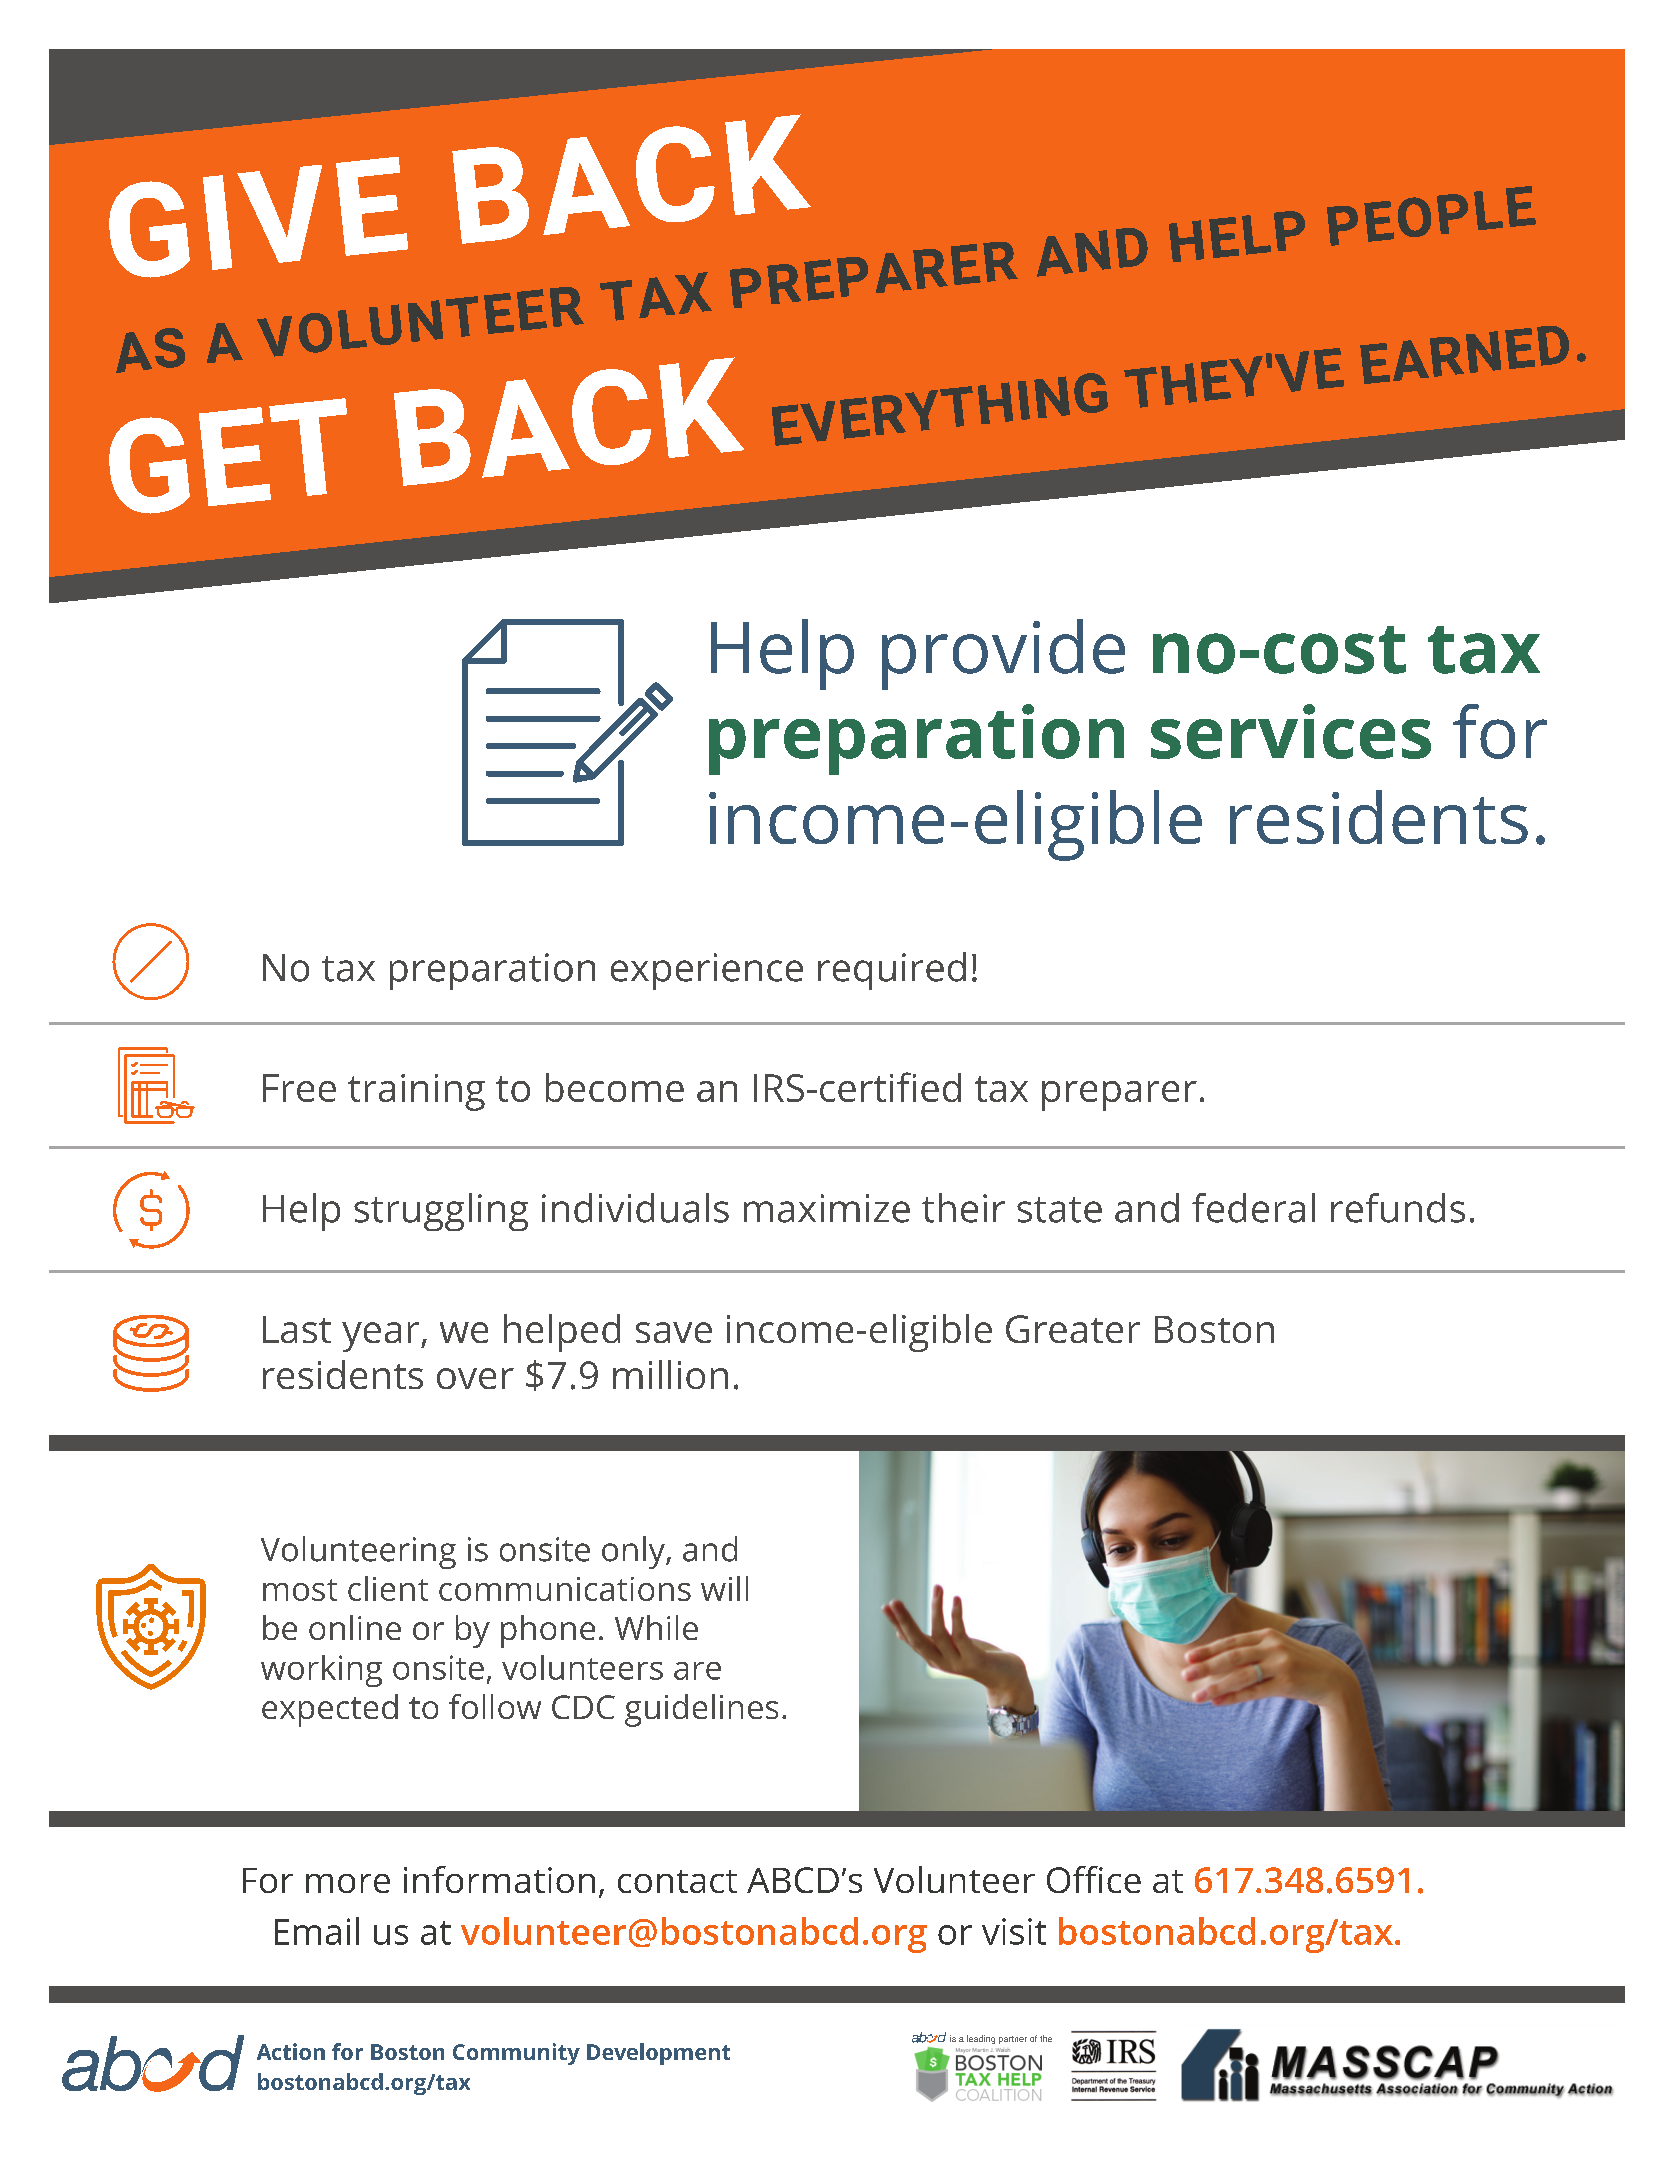 This page has width=1674, height=2167. Describe the element at coordinates (981, 2039) in the page. I see `leading` at that location.
